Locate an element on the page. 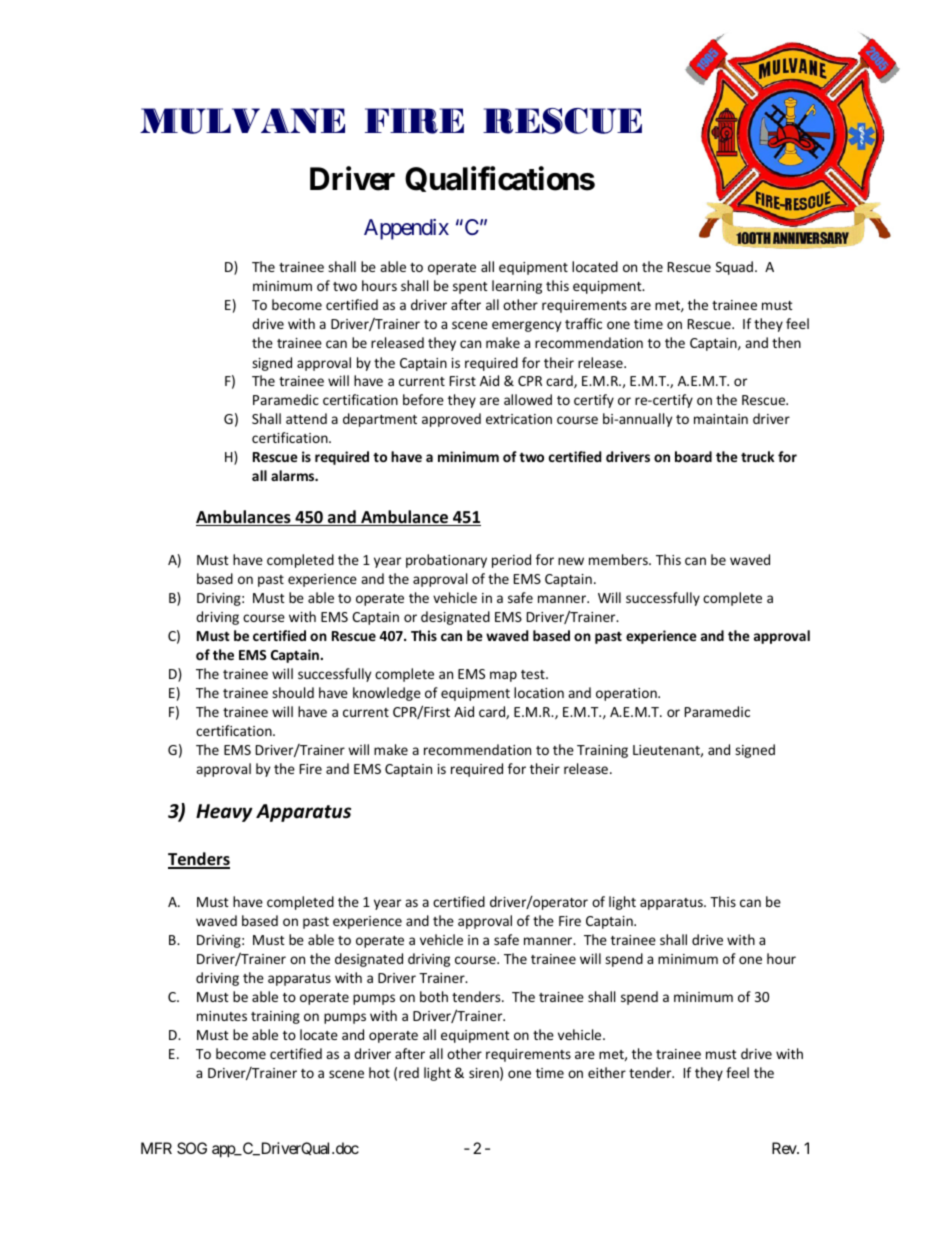 The image size is (952, 1233). either is located at coordinates (607, 1072).
